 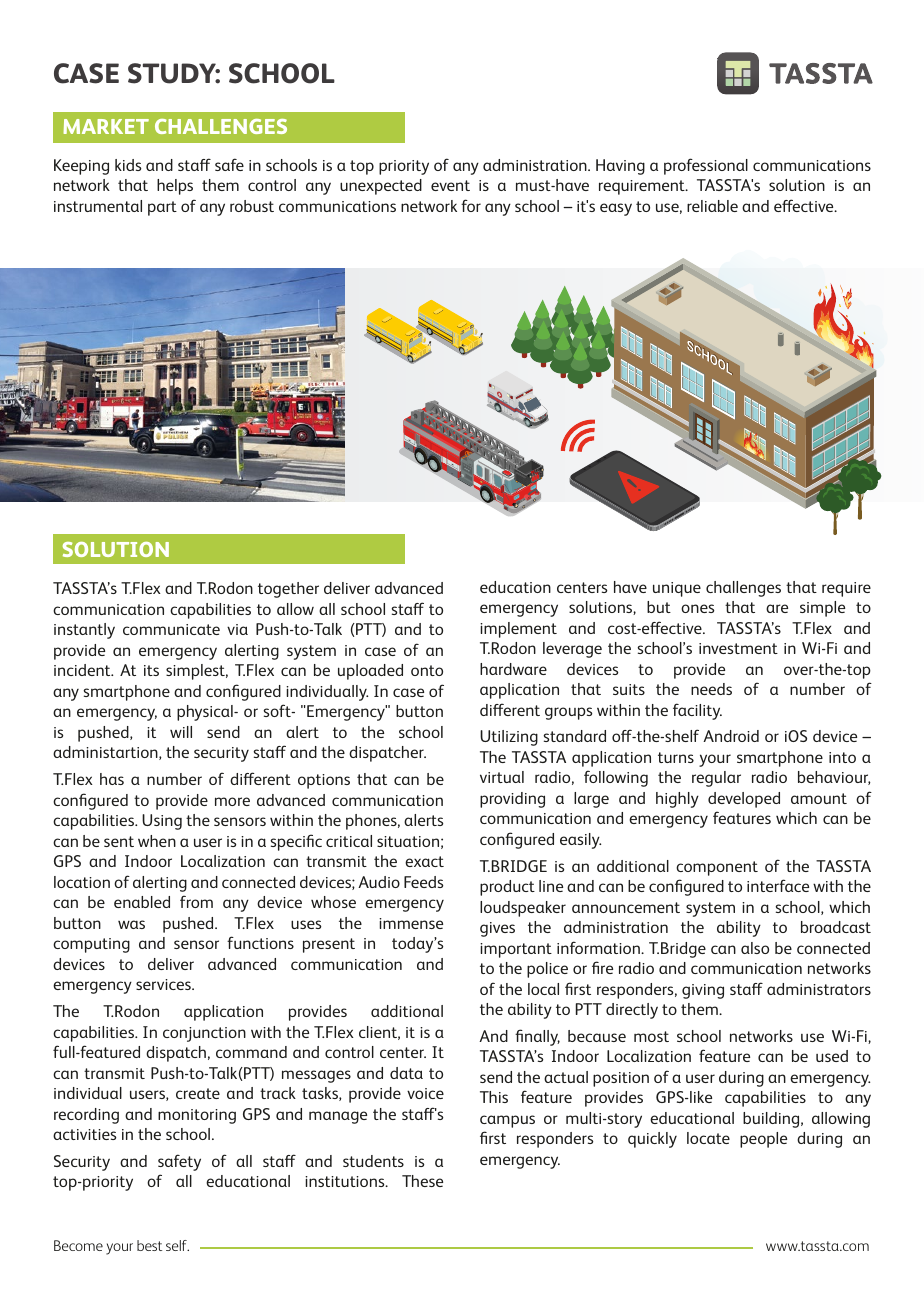 What do you see at coordinates (422, 1181) in the screenshot?
I see `These` at bounding box center [422, 1181].
